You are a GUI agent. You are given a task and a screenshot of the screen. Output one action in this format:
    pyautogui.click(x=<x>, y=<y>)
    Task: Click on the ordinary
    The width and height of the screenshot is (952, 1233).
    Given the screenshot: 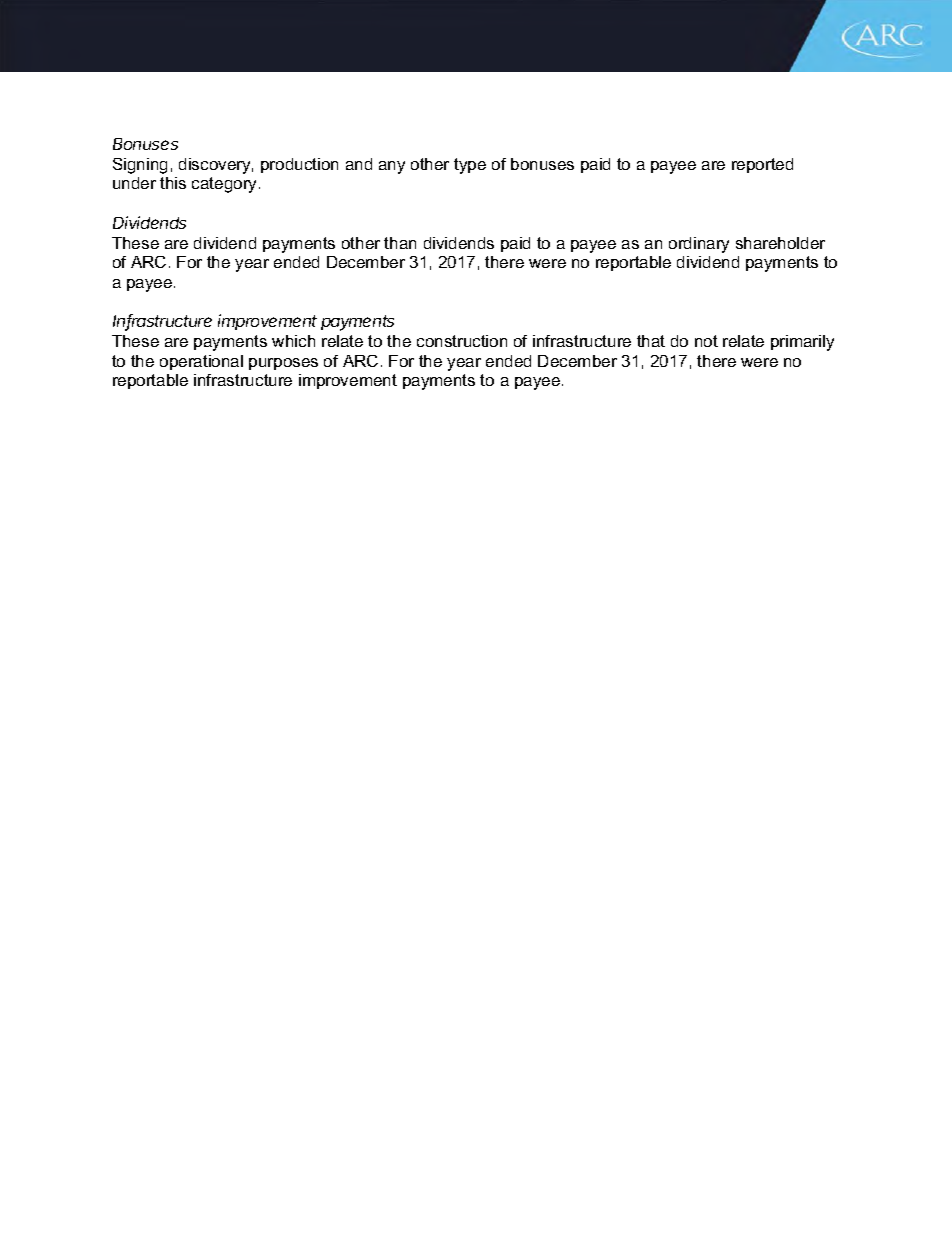 What is the action you would take?
    pyautogui.click(x=699, y=245)
